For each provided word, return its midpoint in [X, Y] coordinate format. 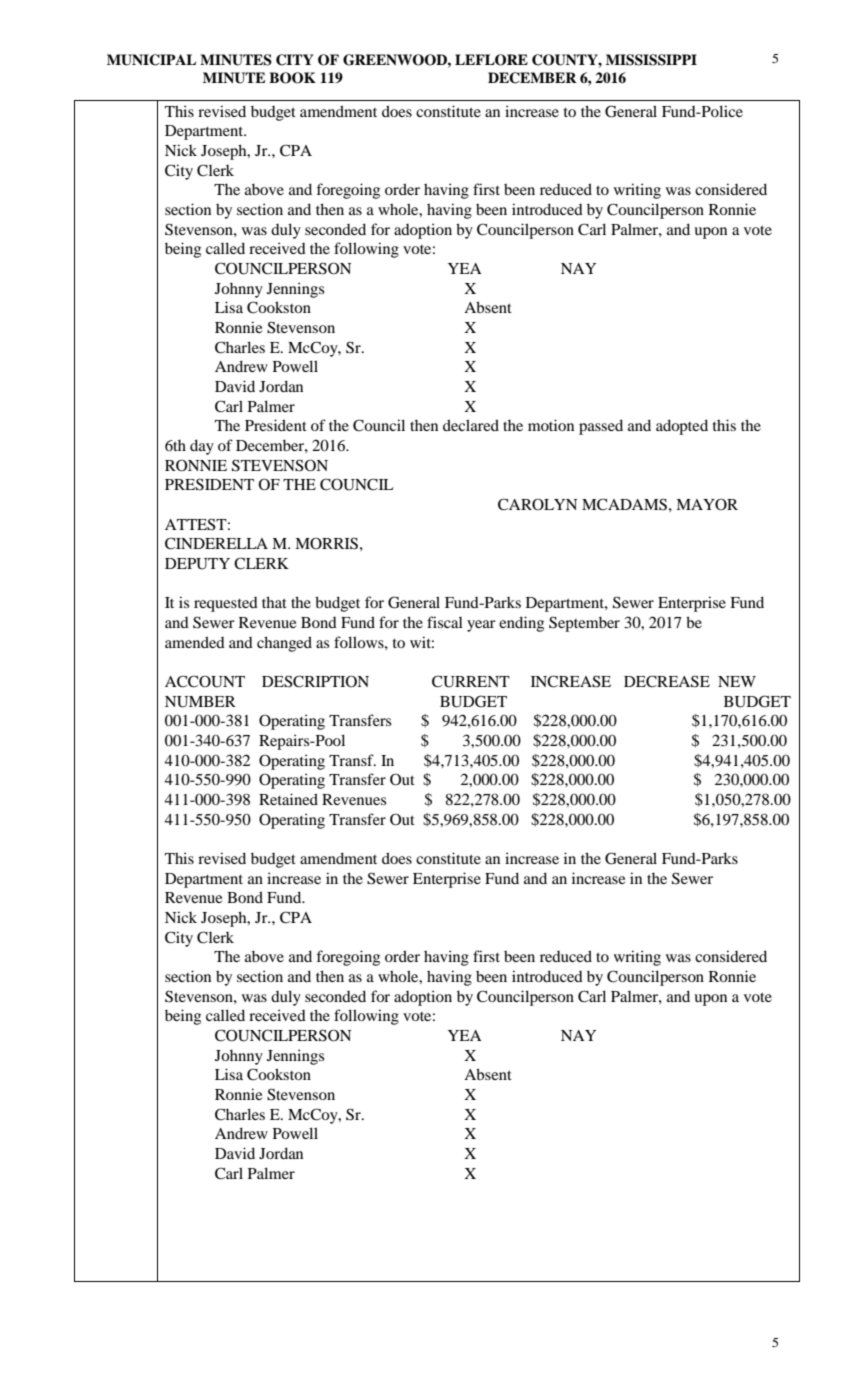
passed [601, 427]
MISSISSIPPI [651, 60]
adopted [682, 427]
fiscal [445, 622]
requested [226, 604]
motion [551, 425]
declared [471, 425]
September [584, 624]
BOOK [292, 78]
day [202, 447]
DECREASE [667, 681]
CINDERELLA [216, 543]
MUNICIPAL [151, 60]
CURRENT [471, 681]
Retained [288, 799]
